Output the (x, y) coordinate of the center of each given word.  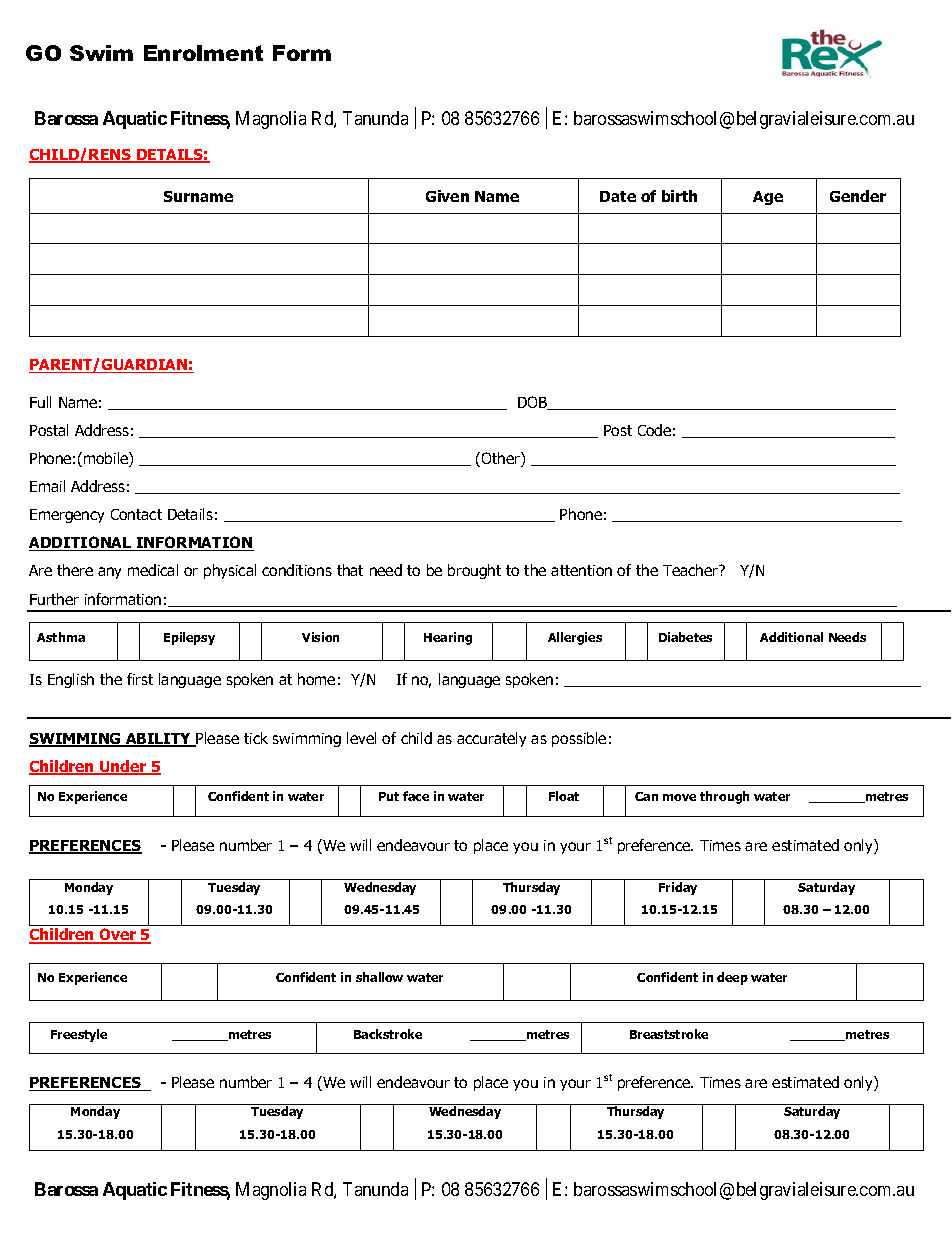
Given (447, 196)
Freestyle (79, 1035)
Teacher (691, 570)
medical (153, 570)
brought (474, 571)
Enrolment (203, 53)
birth (679, 196)
